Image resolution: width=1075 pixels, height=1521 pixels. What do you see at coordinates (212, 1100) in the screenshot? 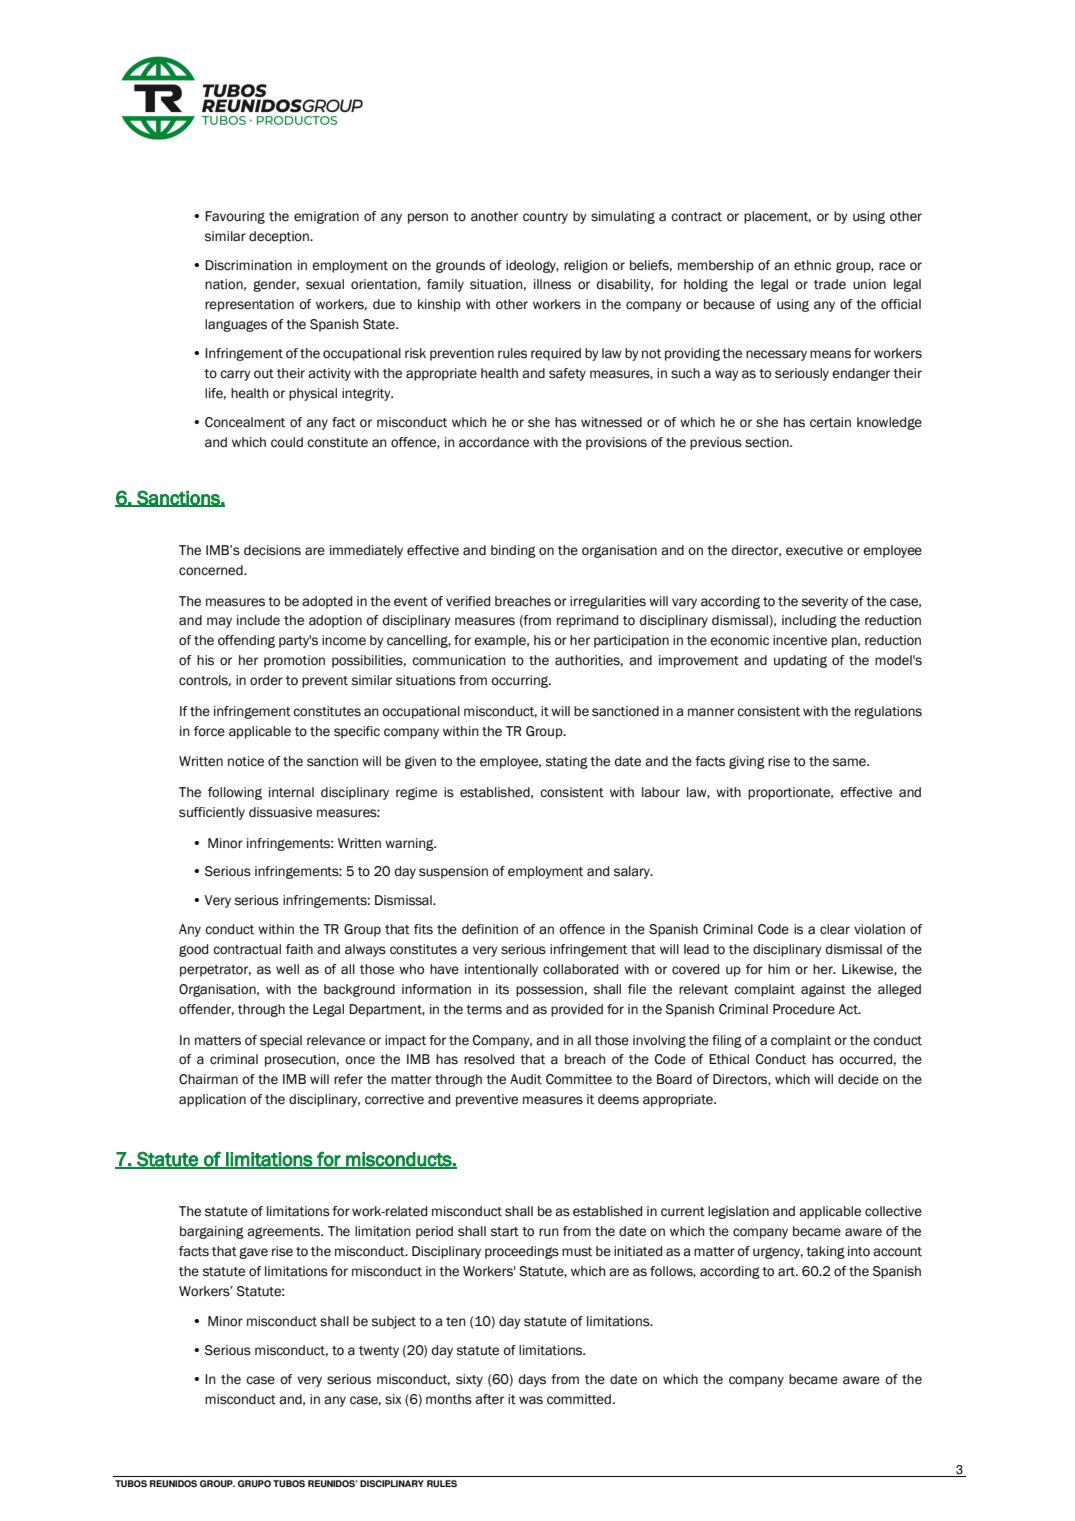
I see `application` at bounding box center [212, 1100].
